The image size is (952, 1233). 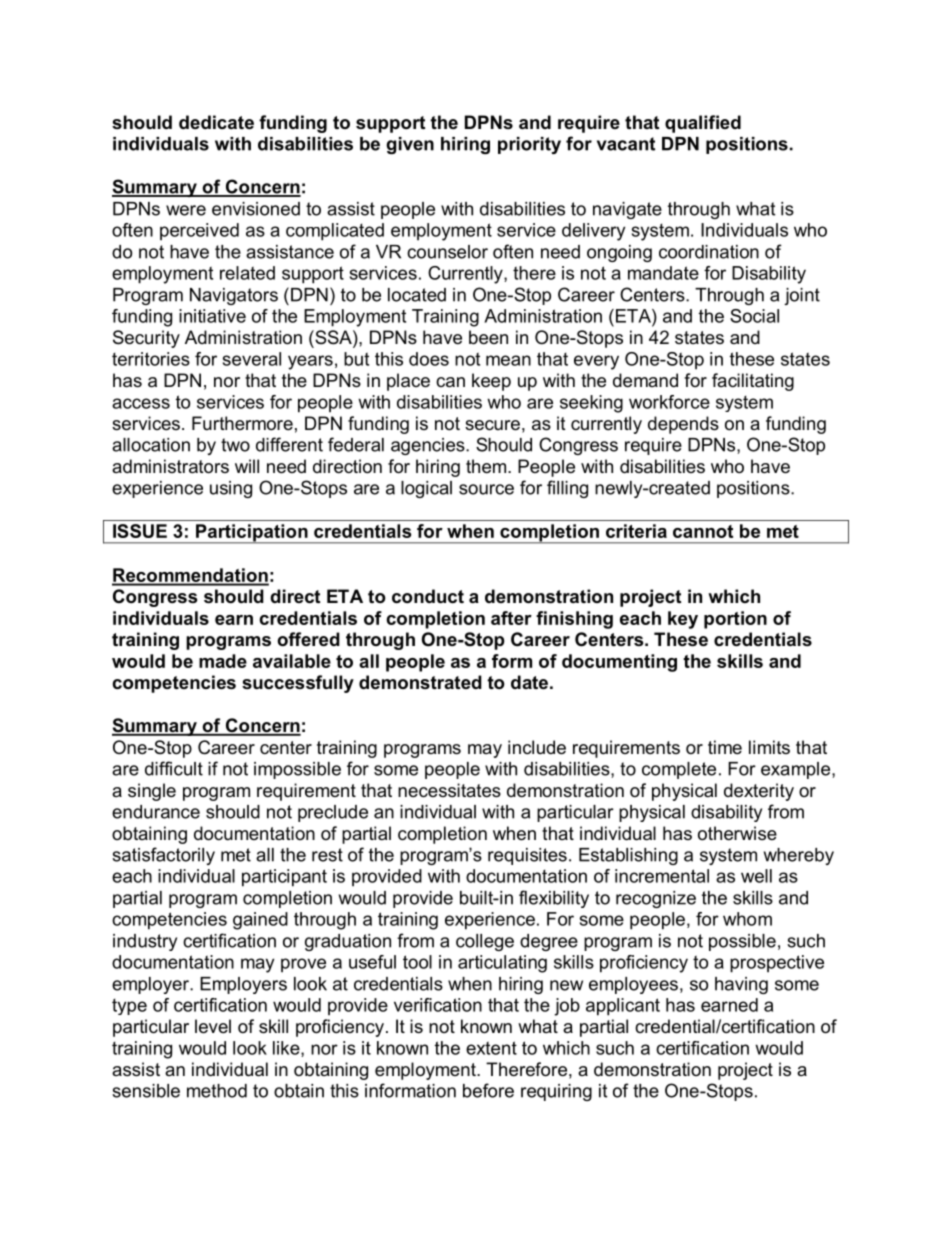 I want to click on extent, so click(x=491, y=1048).
